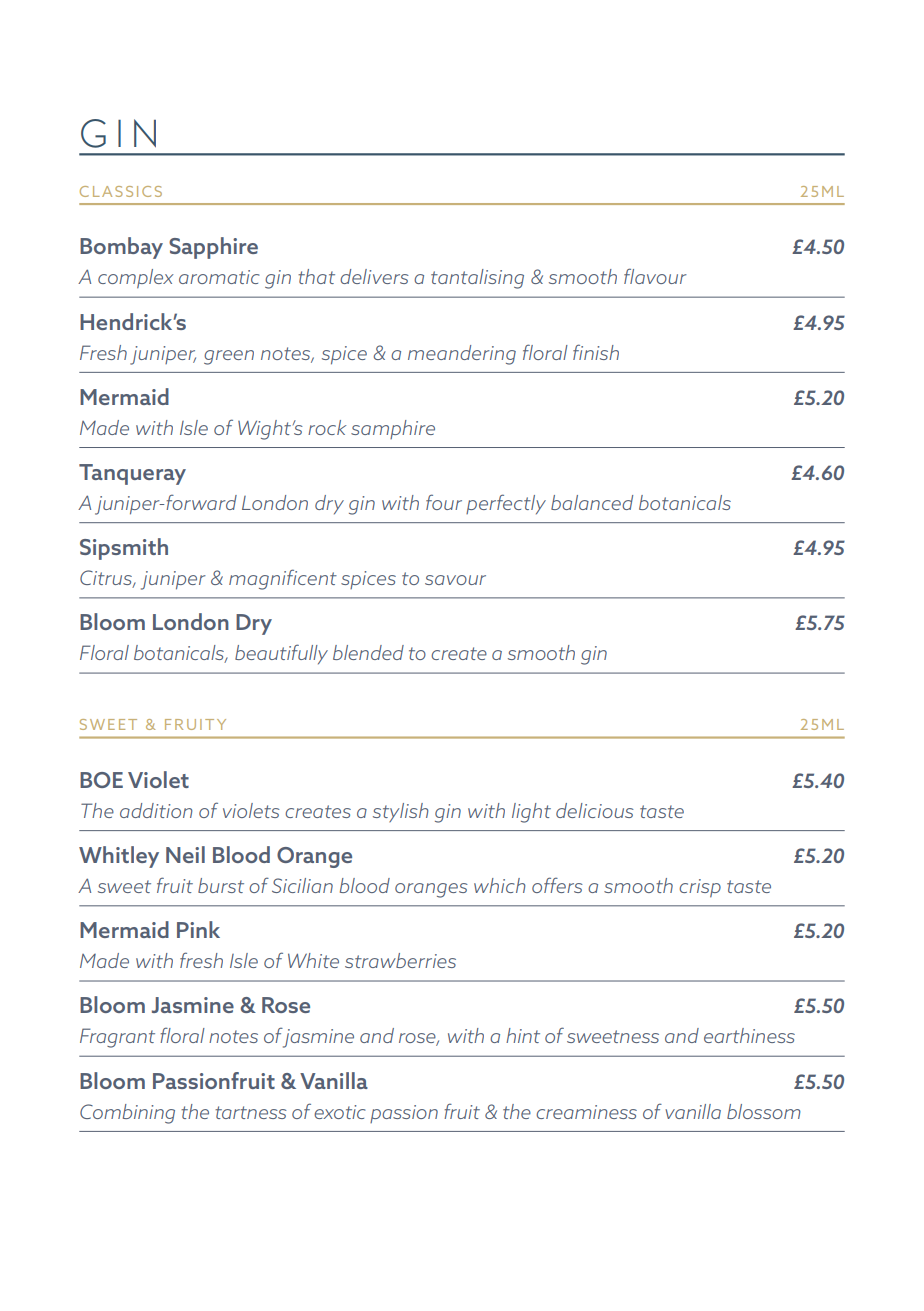  Describe the element at coordinates (368, 652) in the screenshot. I see `blended` at that location.
